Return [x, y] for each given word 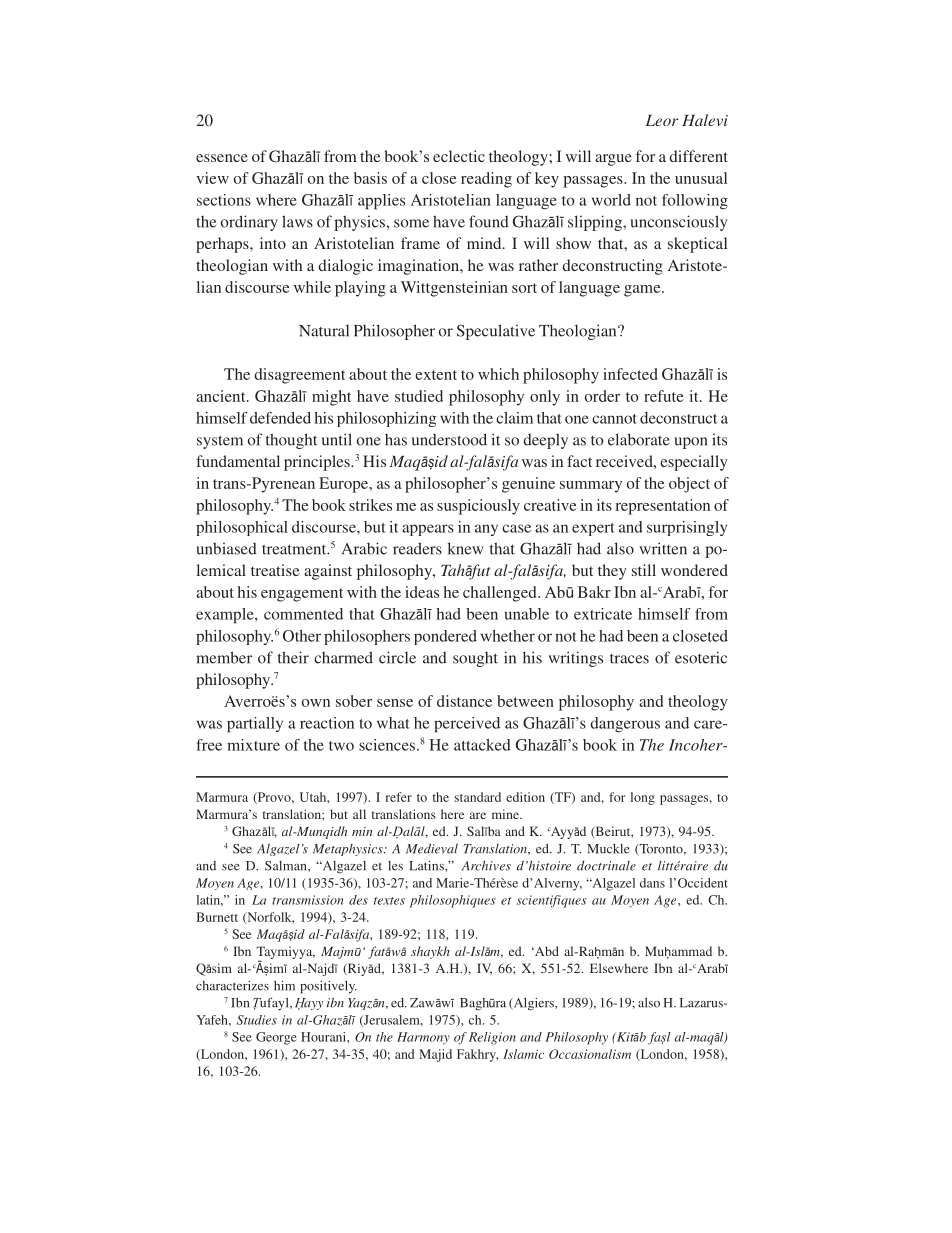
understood [449, 439]
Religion [492, 1038]
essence [222, 158]
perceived [467, 724]
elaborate [639, 439]
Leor [661, 120]
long [642, 798]
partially [255, 724]
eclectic [459, 156]
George [276, 1038]
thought [291, 441]
